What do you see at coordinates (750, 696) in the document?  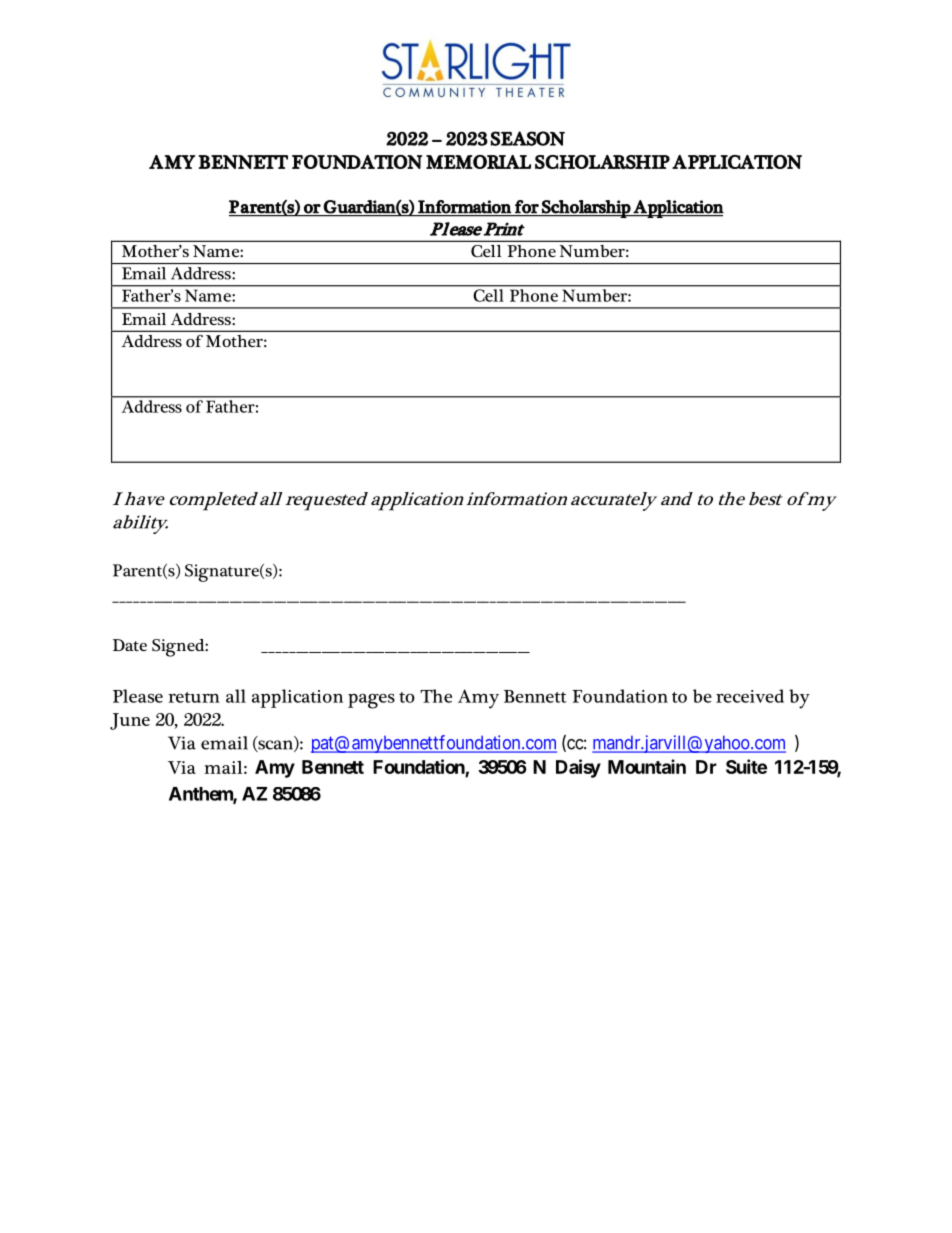 I see `received` at bounding box center [750, 696].
